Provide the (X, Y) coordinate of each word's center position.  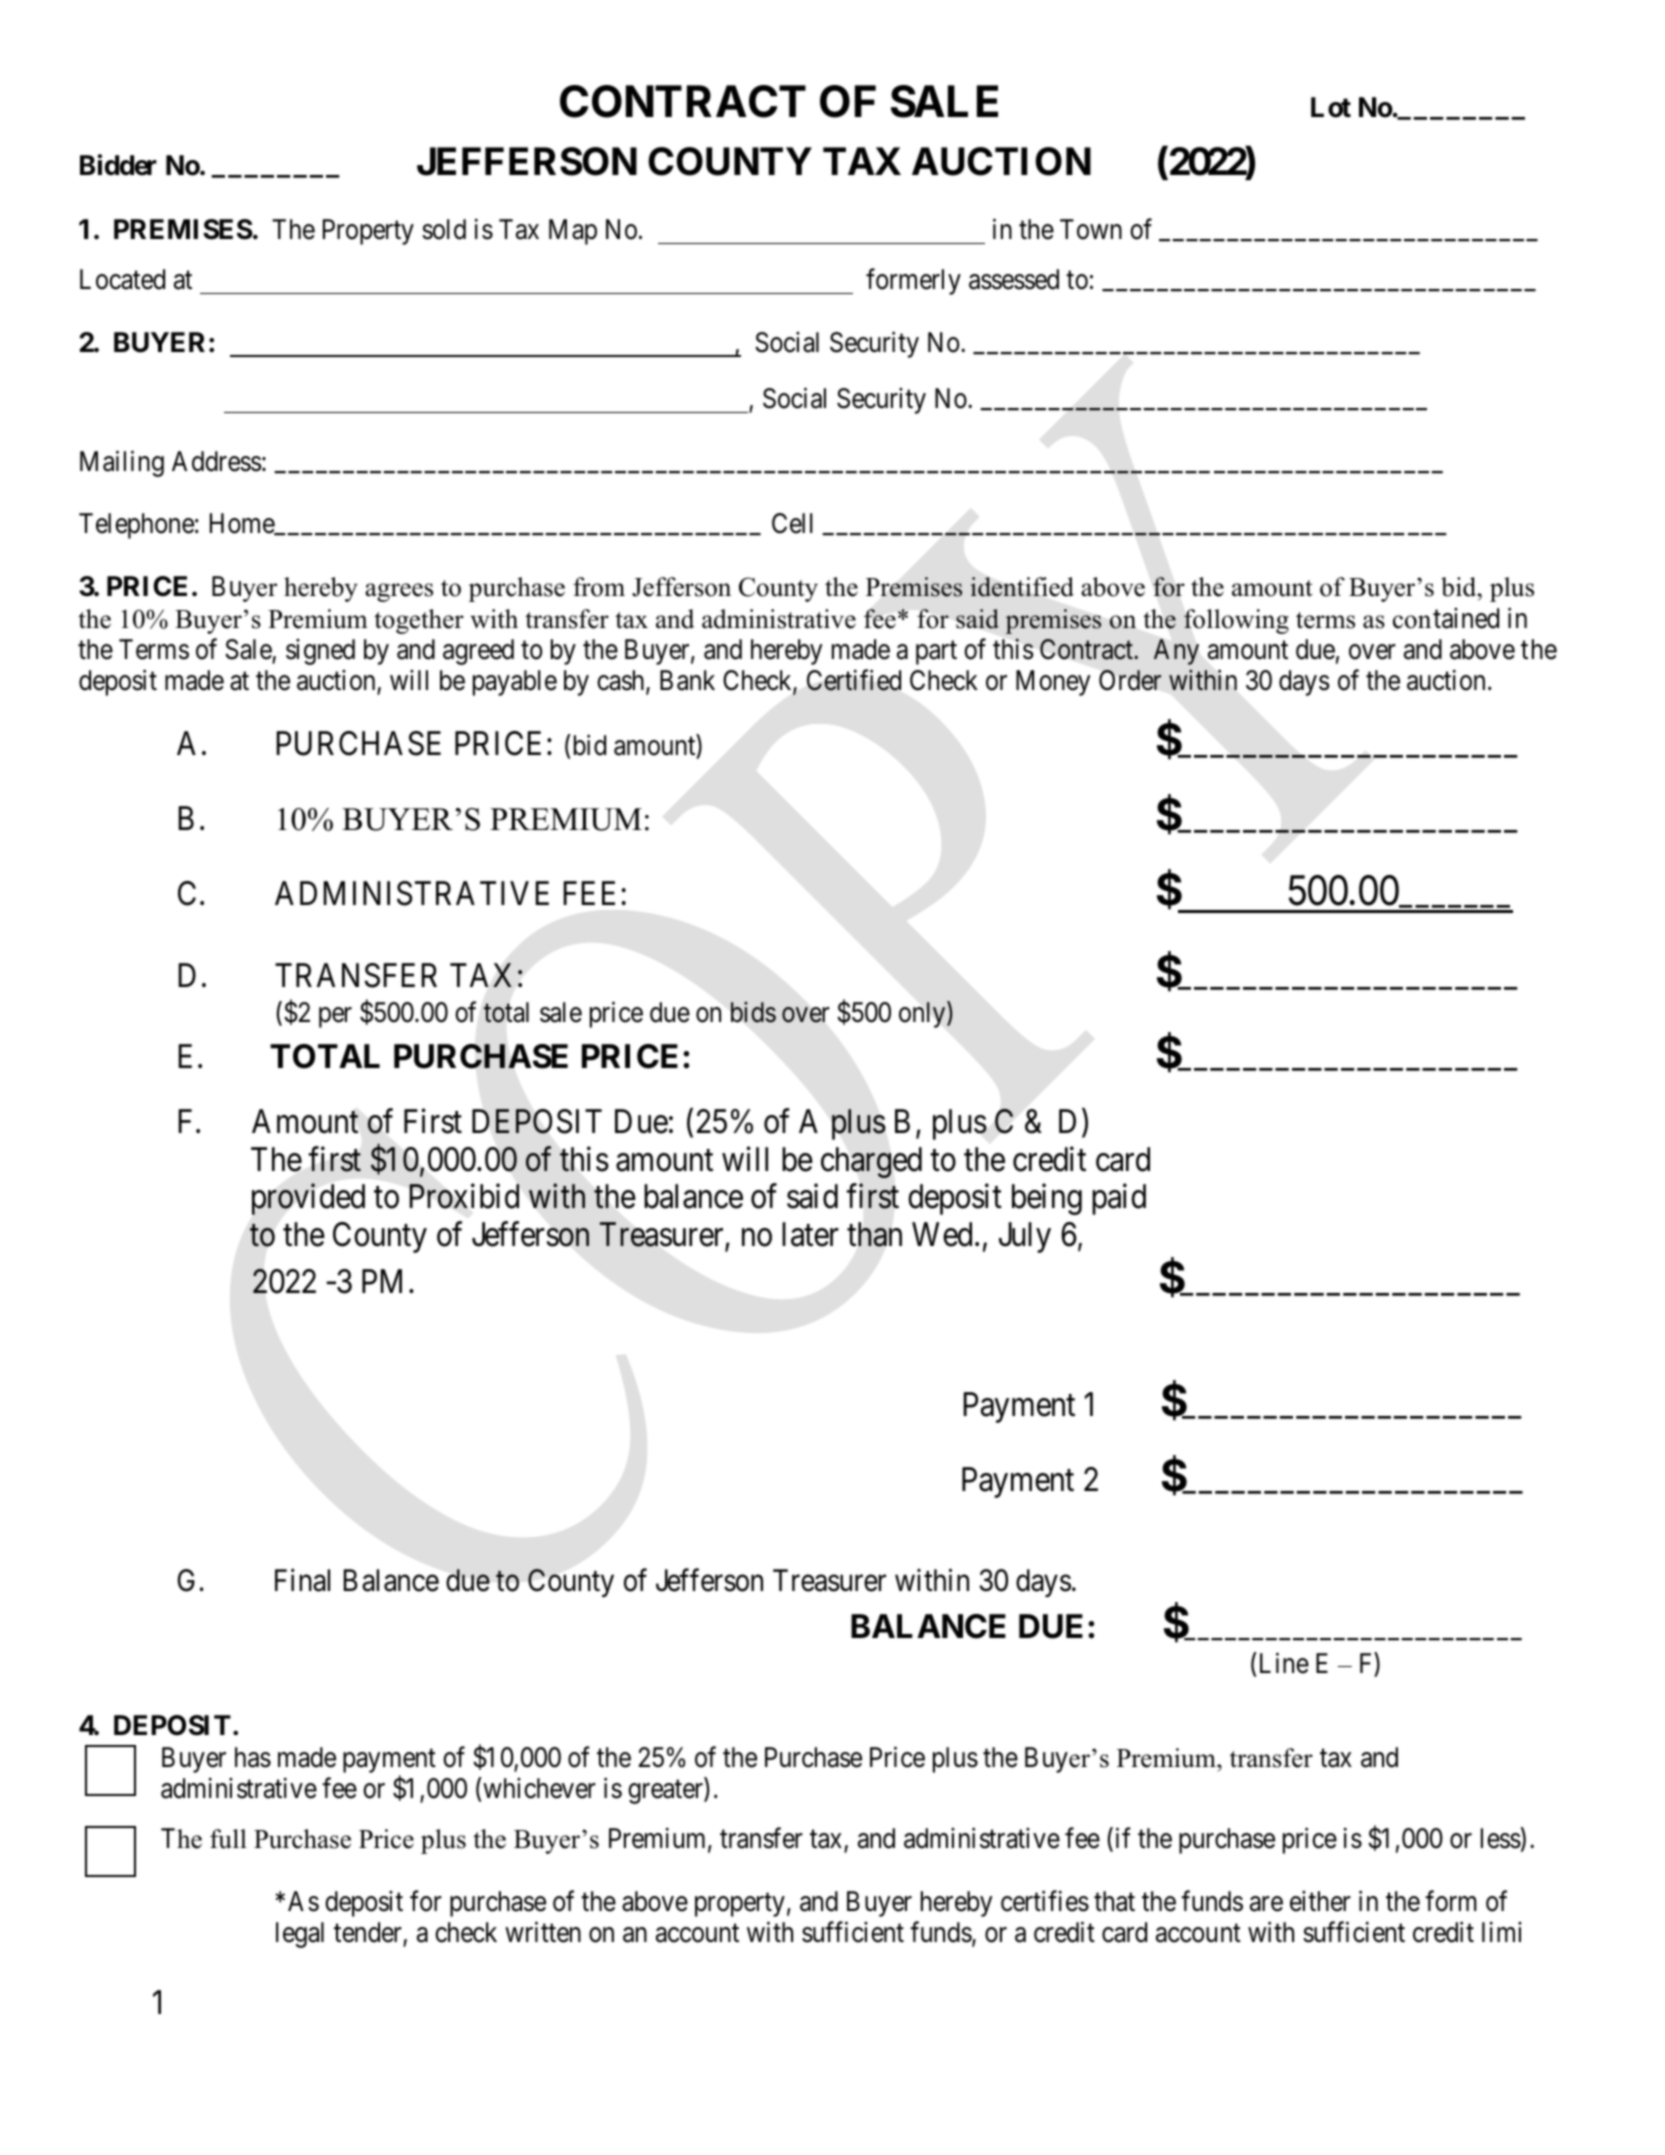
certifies (1045, 1901)
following (1236, 621)
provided (308, 1199)
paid (1119, 1199)
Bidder (118, 165)
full (228, 1839)
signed (320, 652)
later (810, 1234)
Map (573, 232)
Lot (1331, 107)
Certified (854, 680)
